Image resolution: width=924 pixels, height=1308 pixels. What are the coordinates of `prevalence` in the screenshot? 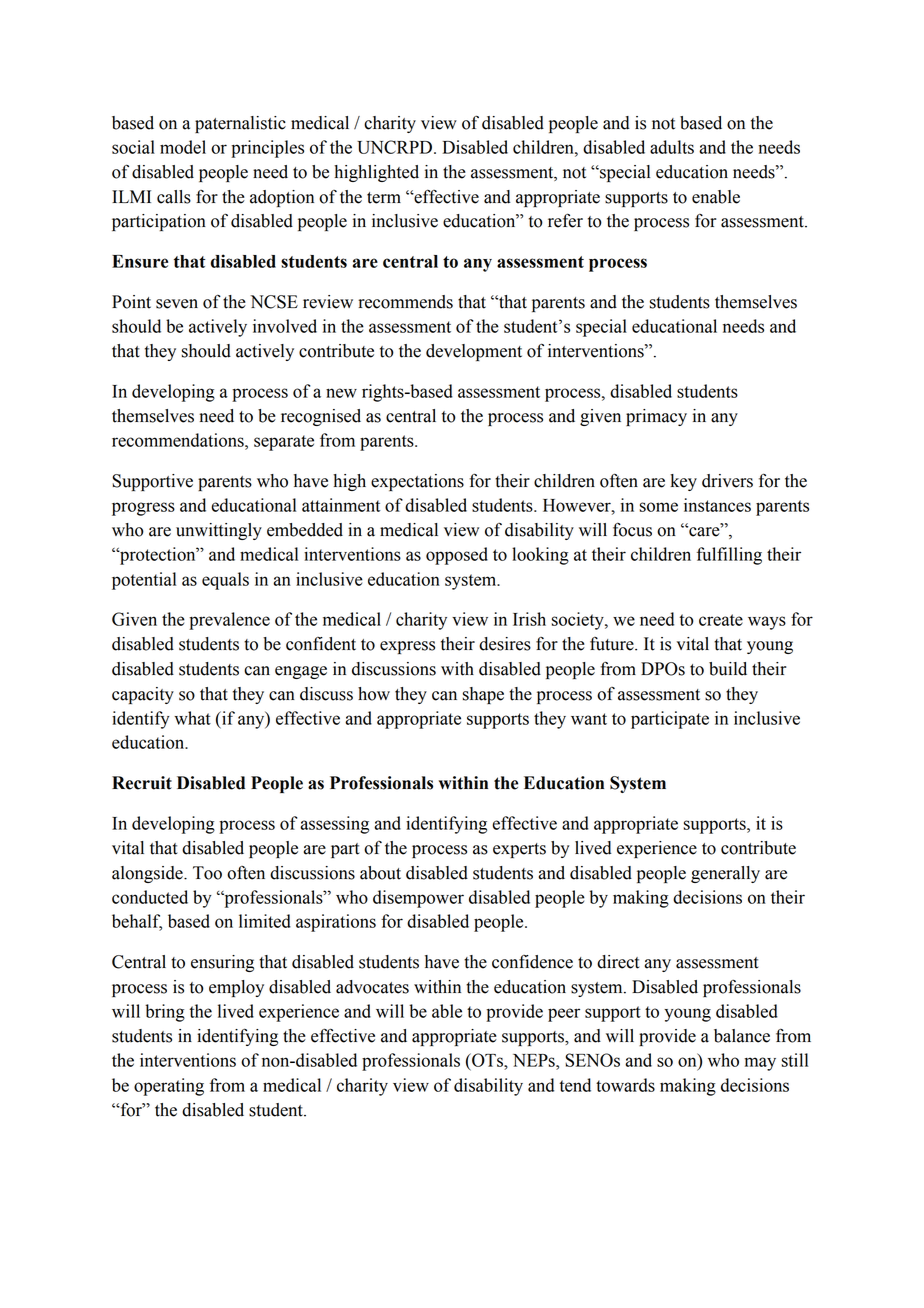 It's located at (229, 621).
